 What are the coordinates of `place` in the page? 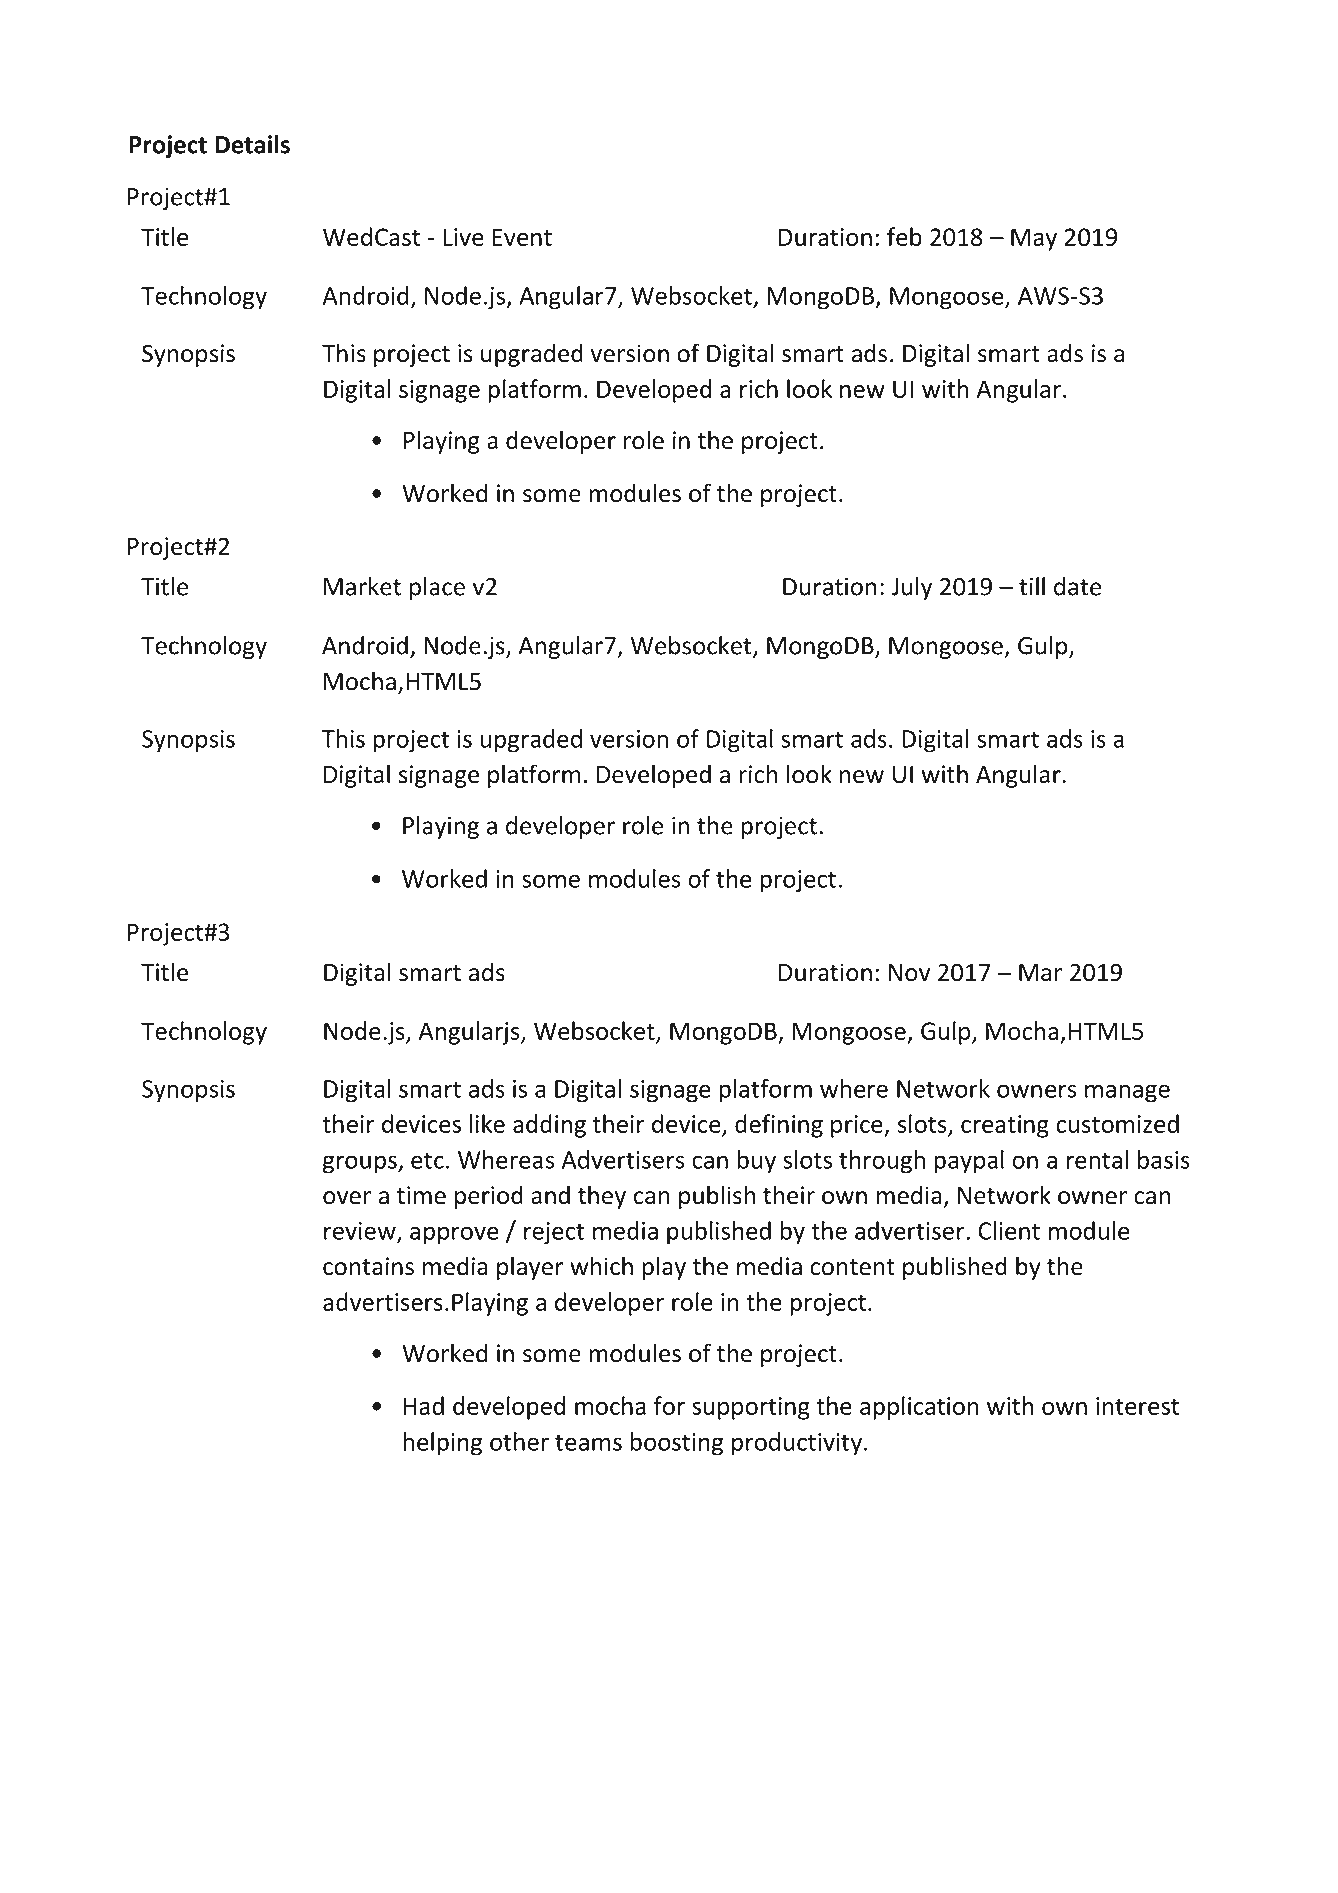 It's located at (437, 588).
